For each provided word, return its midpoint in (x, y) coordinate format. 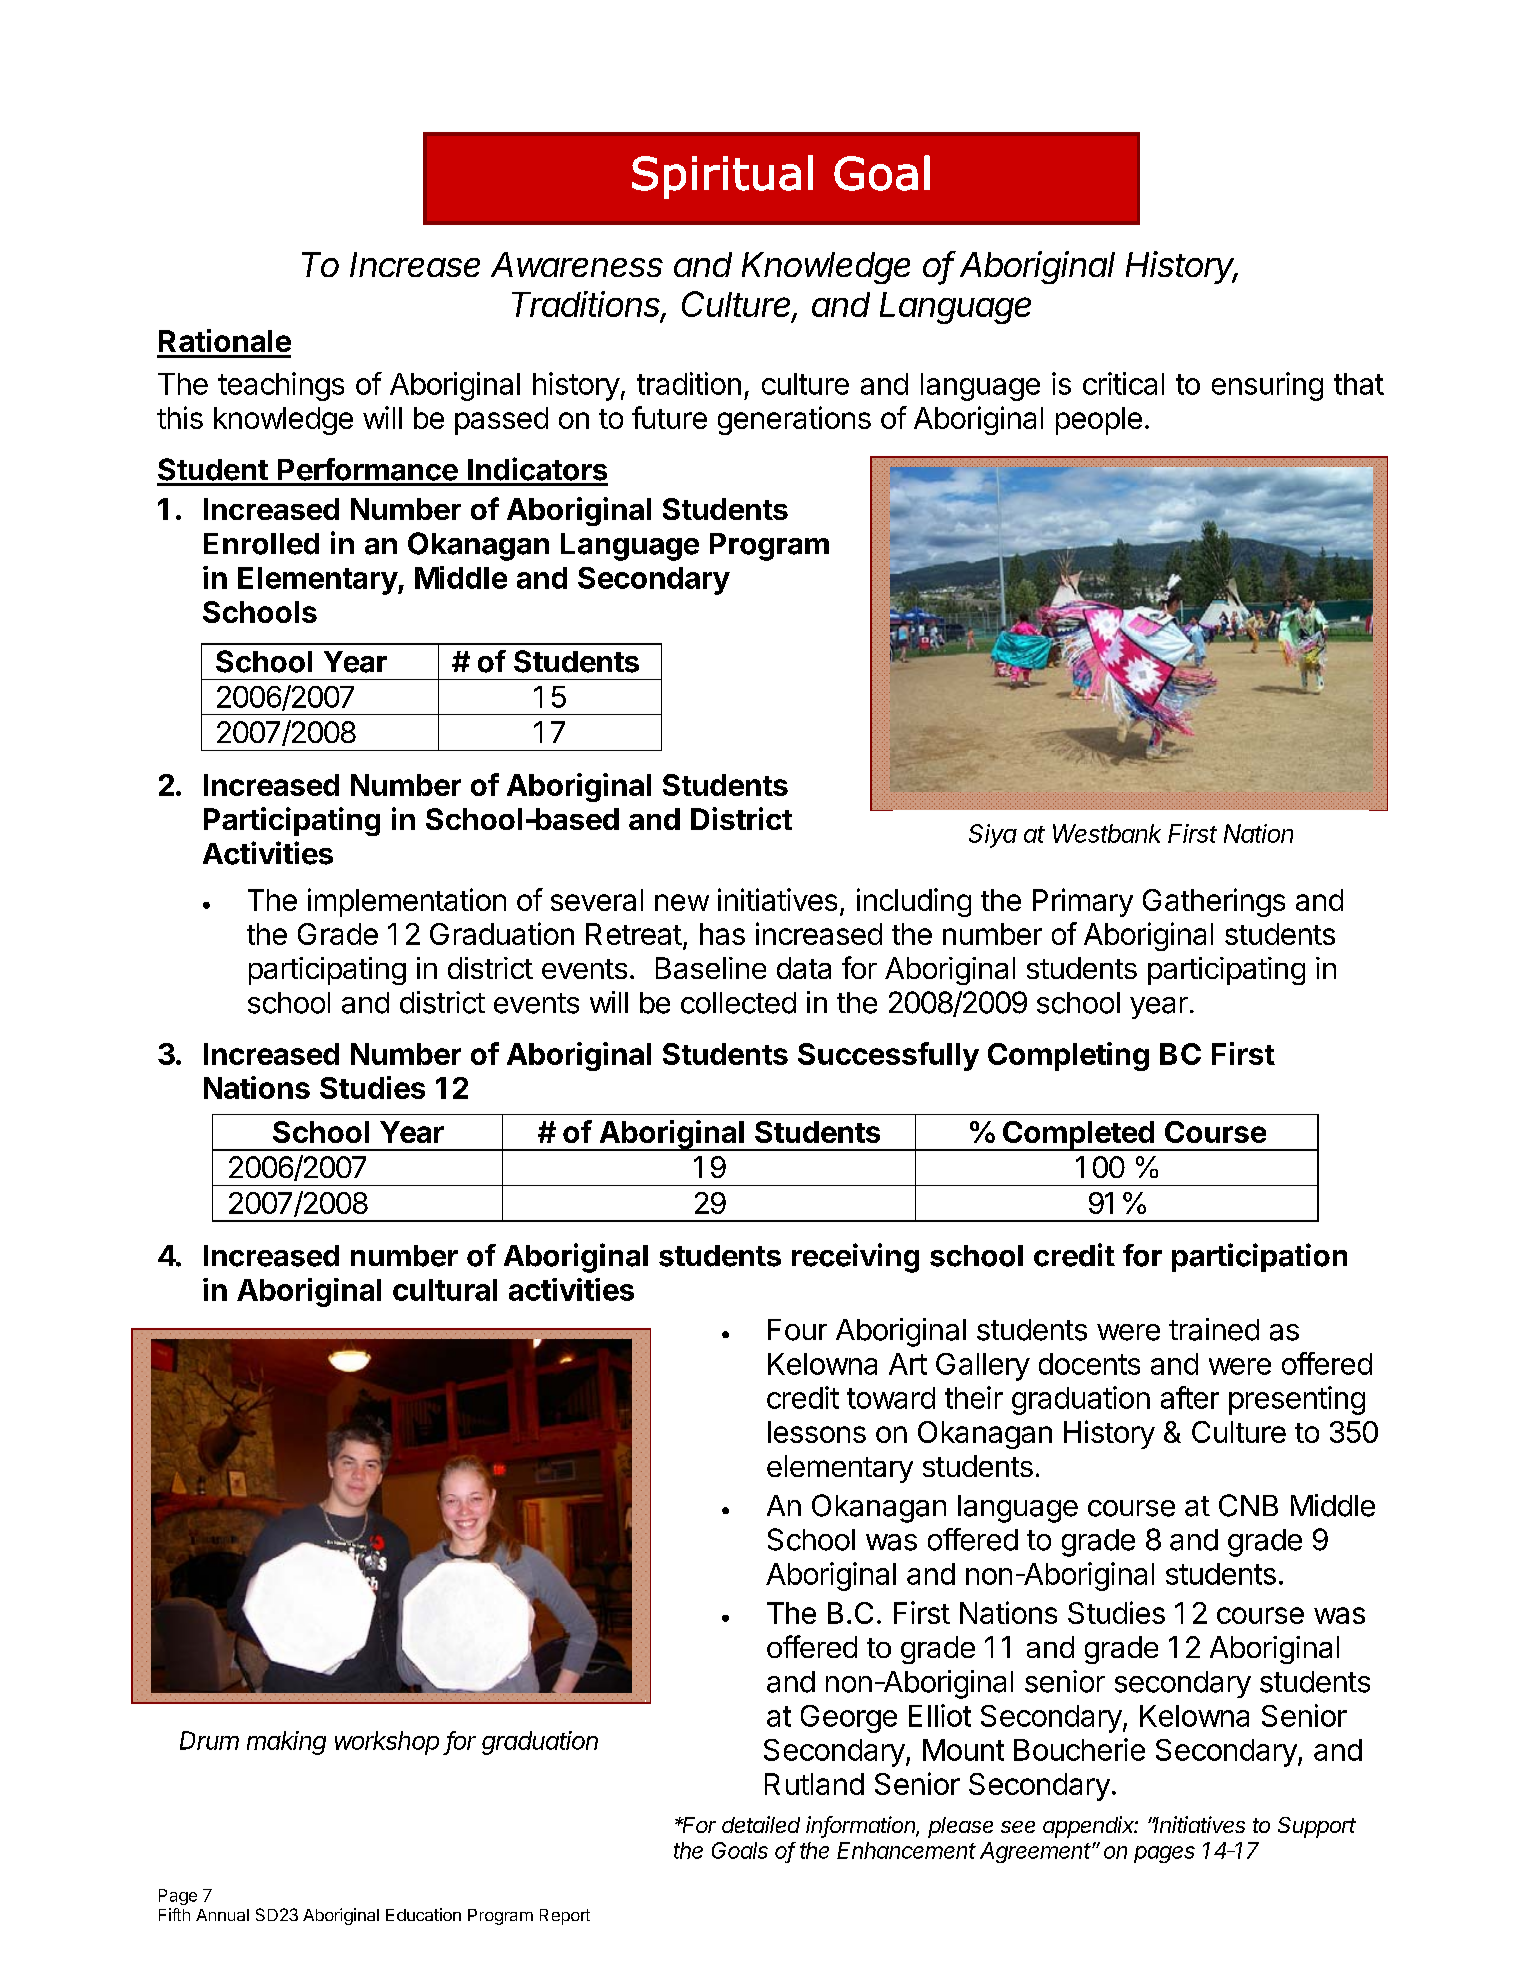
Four (797, 1330)
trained (1214, 1329)
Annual (222, 1915)
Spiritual (722, 177)
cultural (445, 1290)
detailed (761, 1824)
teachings (281, 386)
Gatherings (1214, 902)
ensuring (1267, 386)
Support (1317, 1827)
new (682, 902)
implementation (407, 902)
